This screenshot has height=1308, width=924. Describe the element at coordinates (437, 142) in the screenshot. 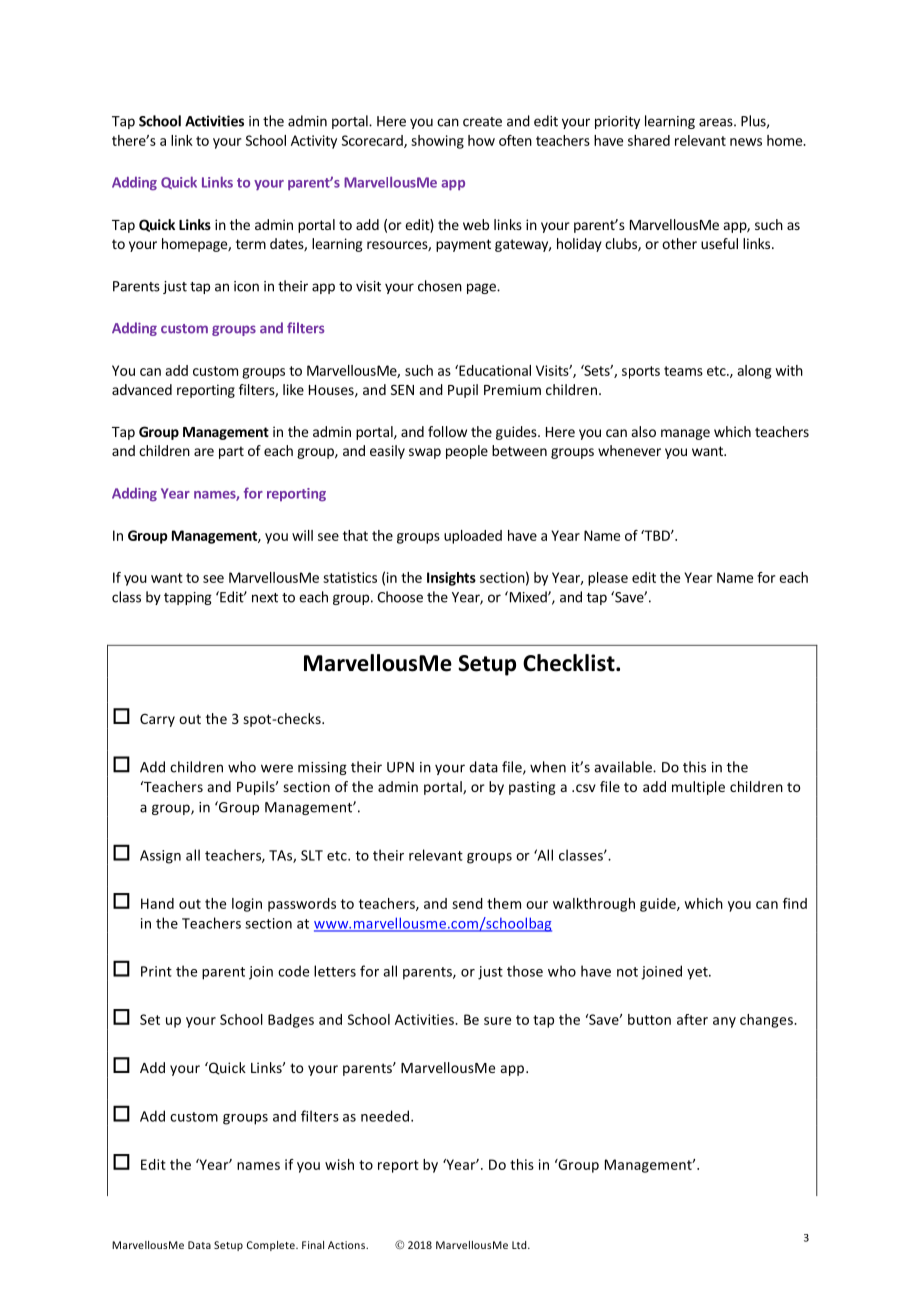

I see `showing` at that location.
